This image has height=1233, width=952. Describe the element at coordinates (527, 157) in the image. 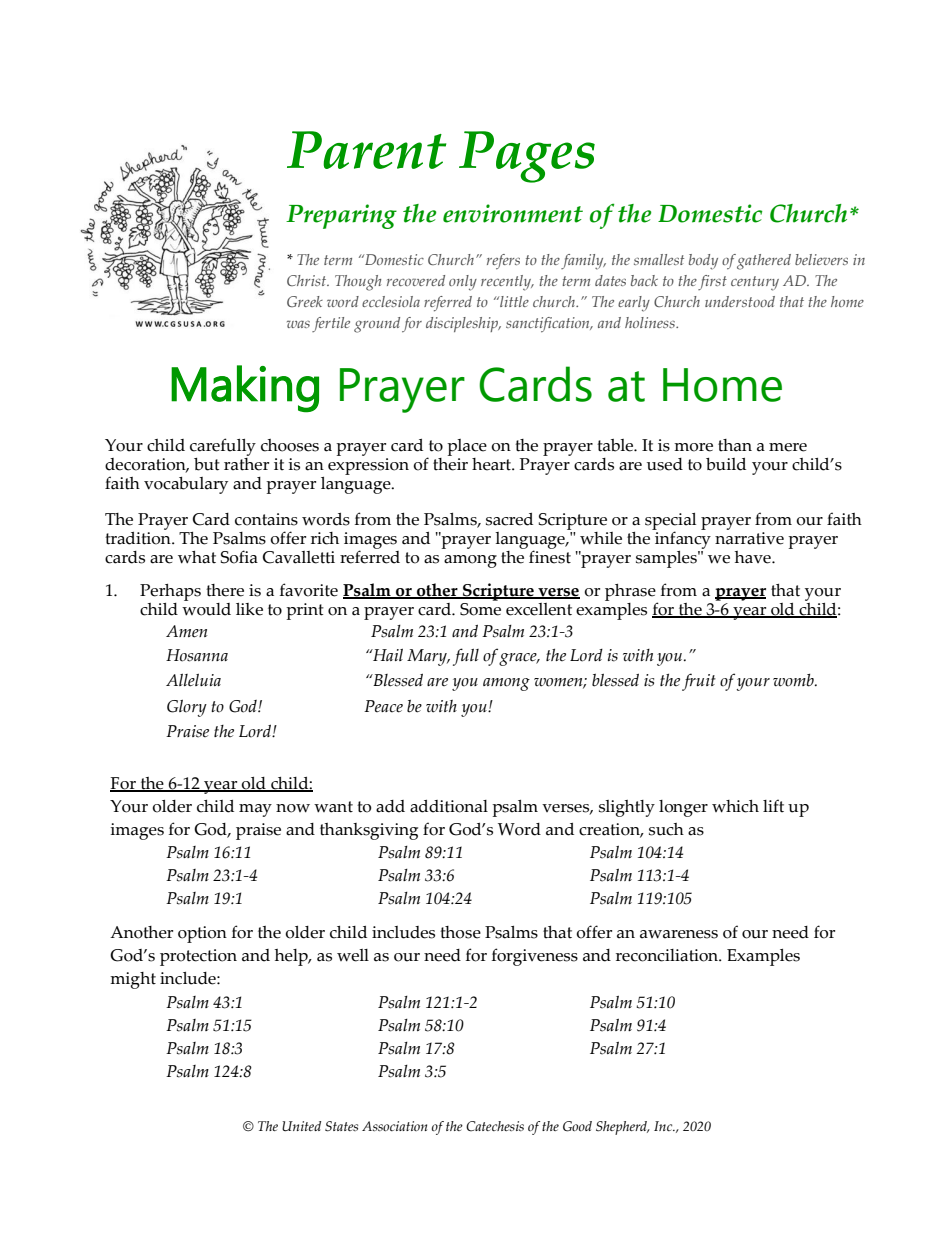

I see `Pages` at that location.
